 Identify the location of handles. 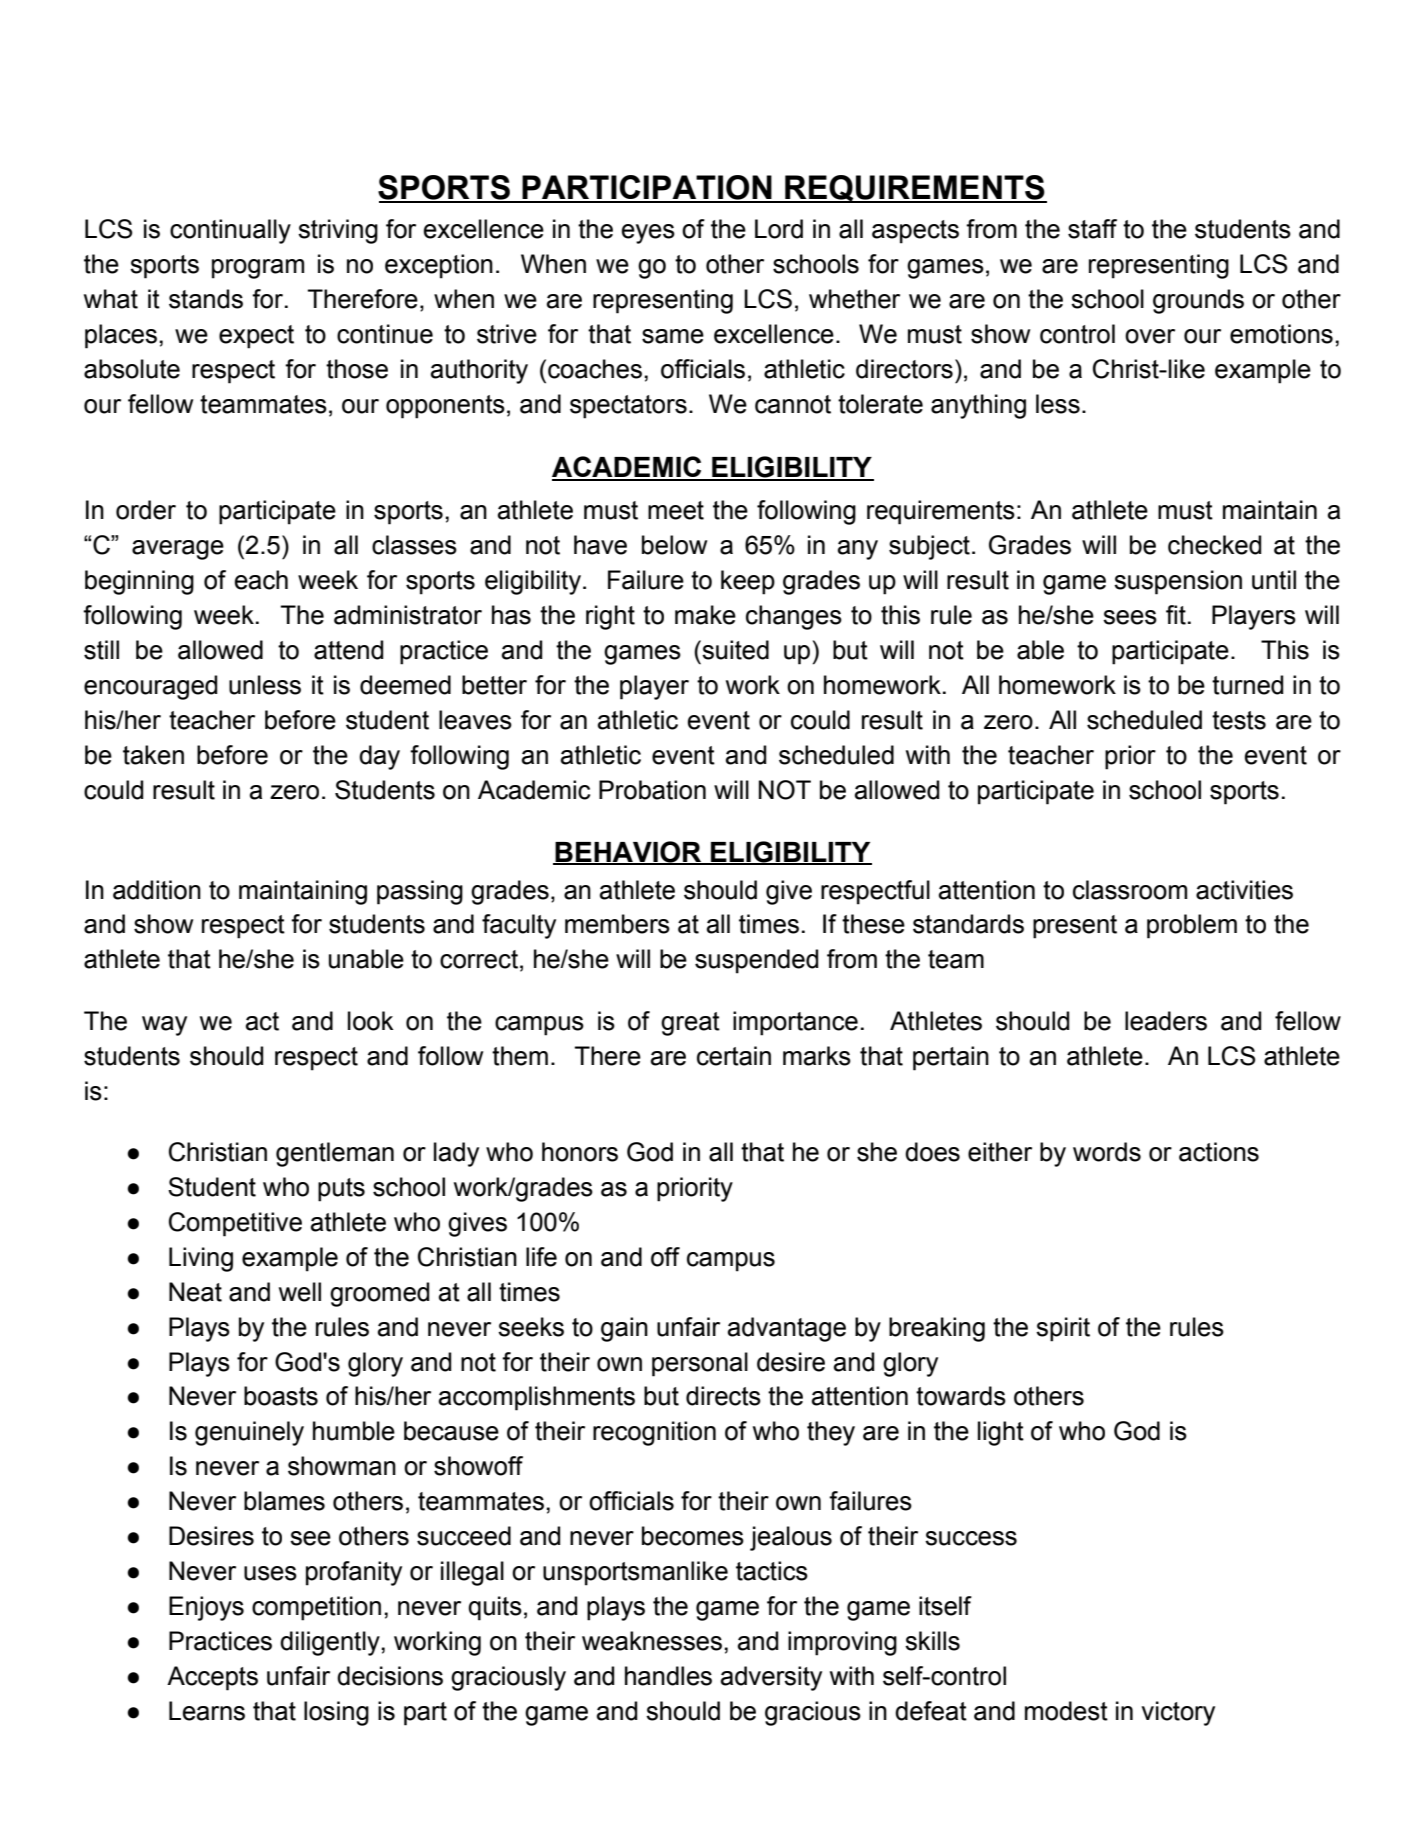
(668, 1676).
